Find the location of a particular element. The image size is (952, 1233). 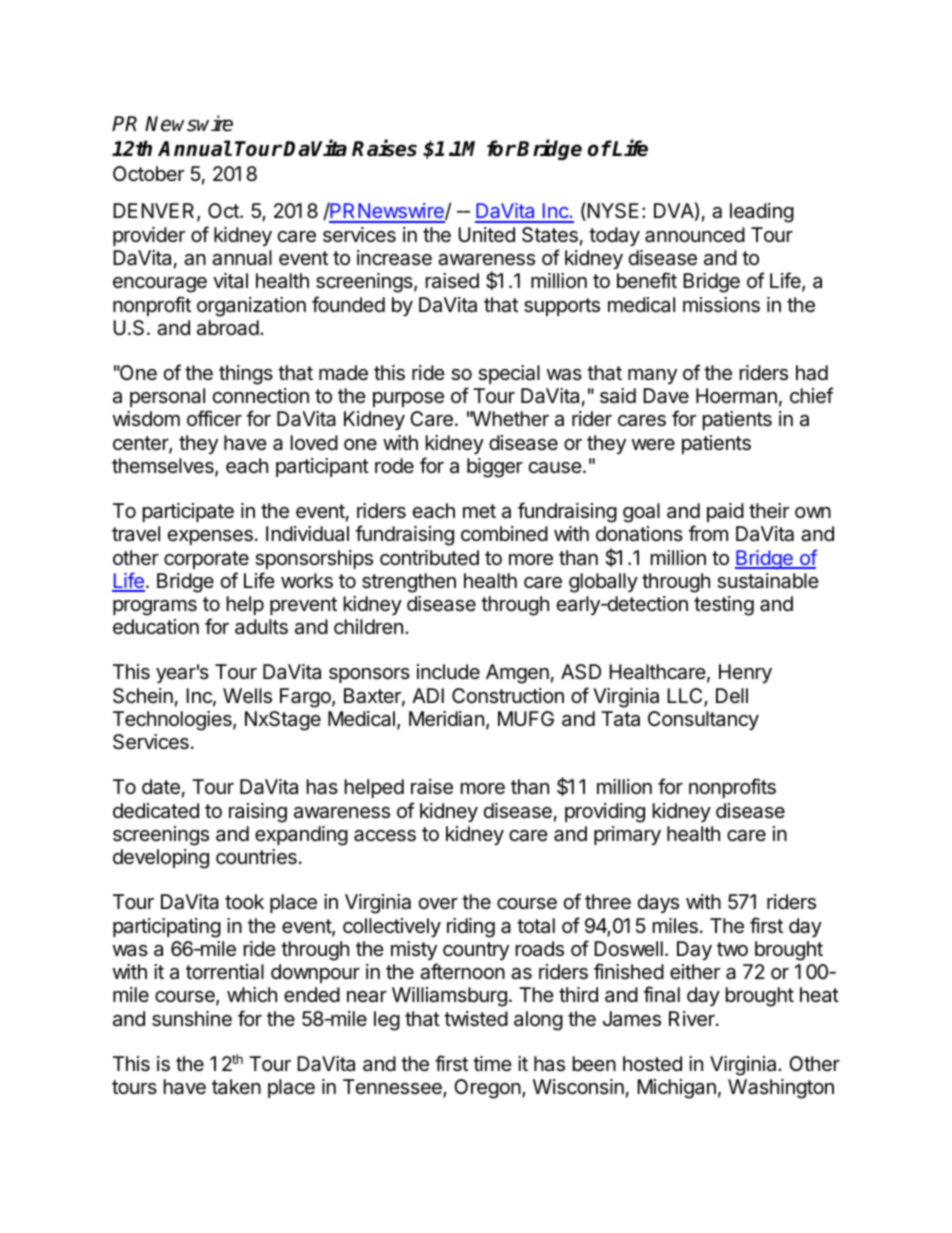

include is located at coordinates (448, 672).
